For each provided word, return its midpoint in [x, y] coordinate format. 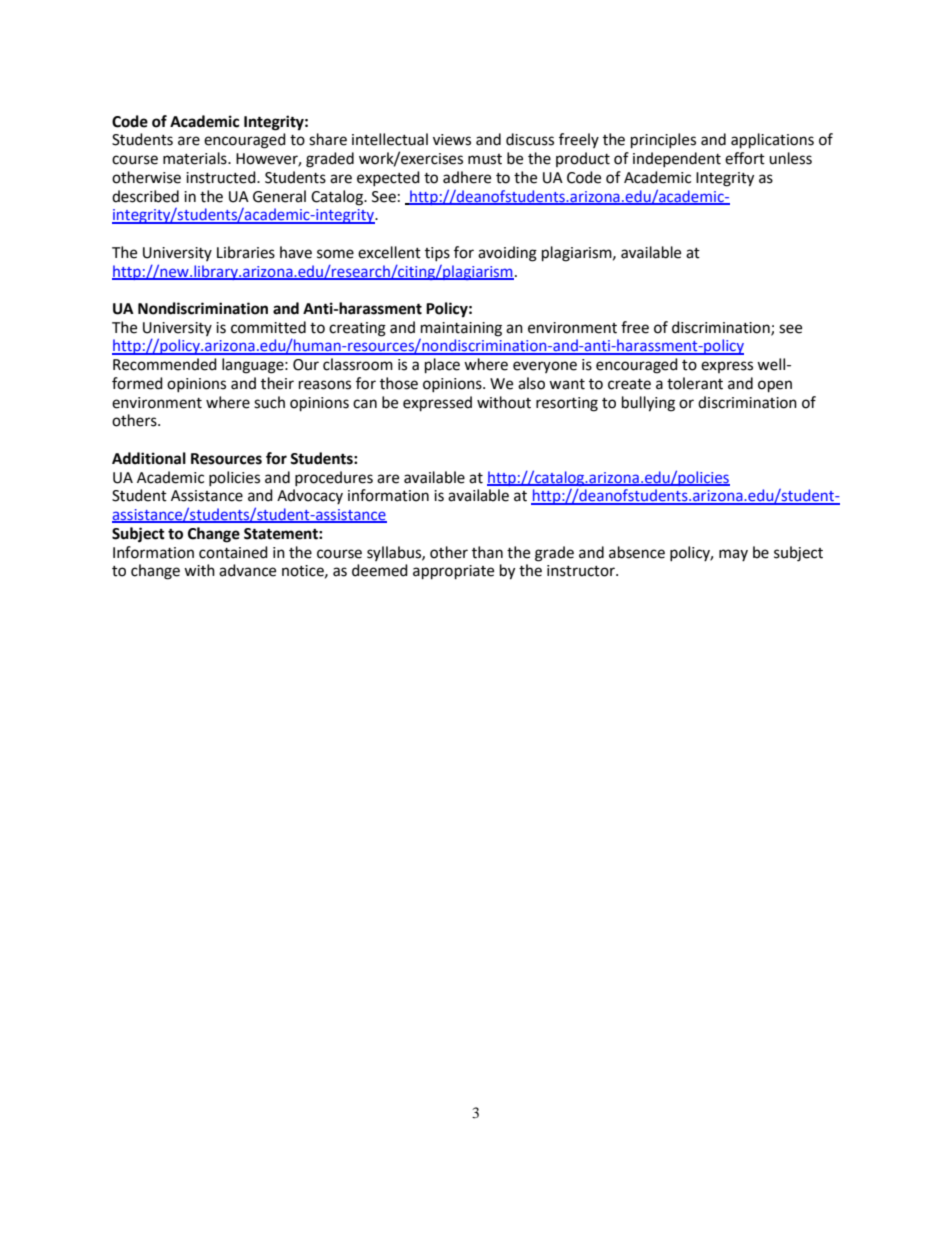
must [485, 159]
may [733, 555]
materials [196, 158]
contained [233, 552]
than [487, 552]
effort [745, 158]
